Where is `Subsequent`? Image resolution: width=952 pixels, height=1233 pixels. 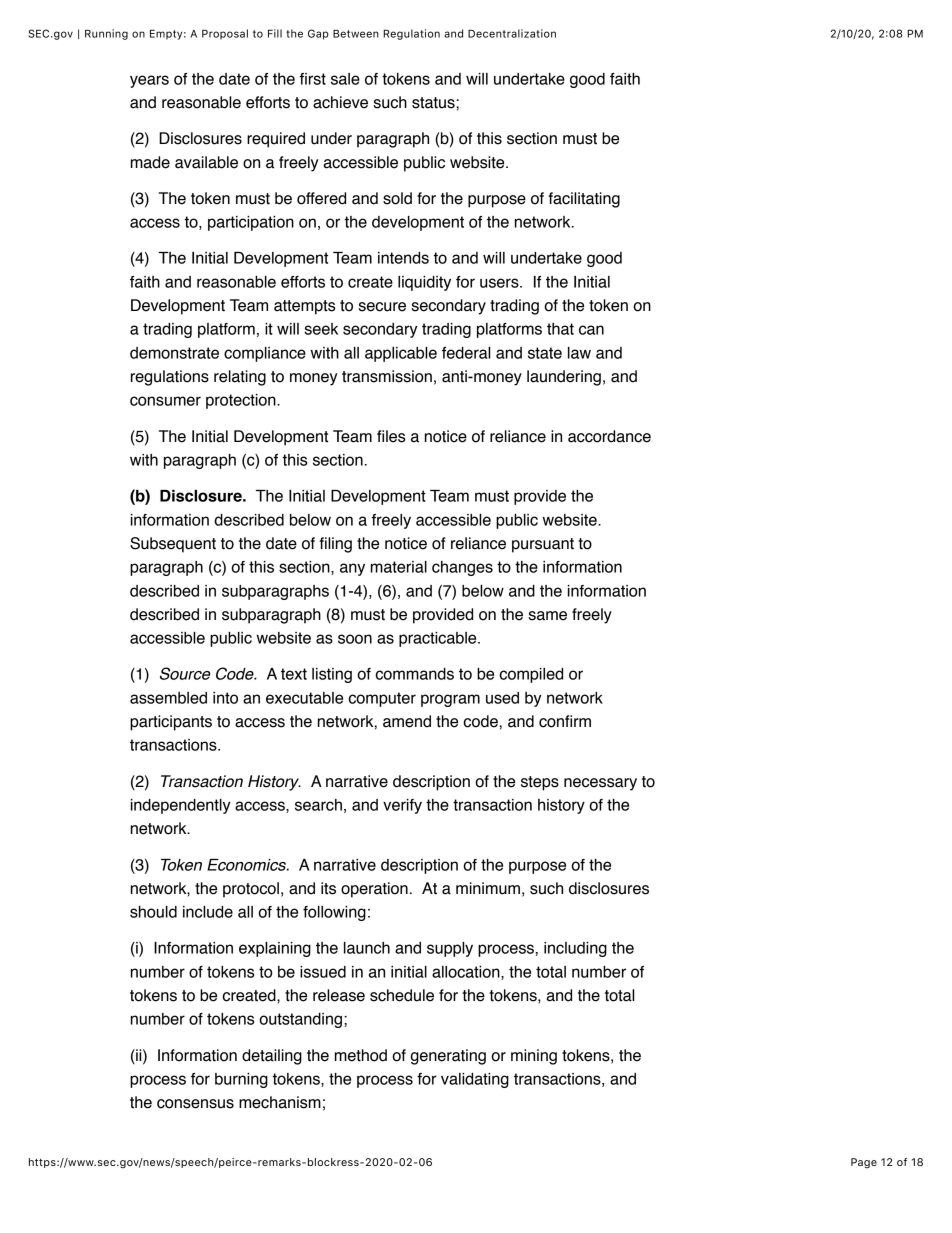
Subsequent is located at coordinates (173, 545).
